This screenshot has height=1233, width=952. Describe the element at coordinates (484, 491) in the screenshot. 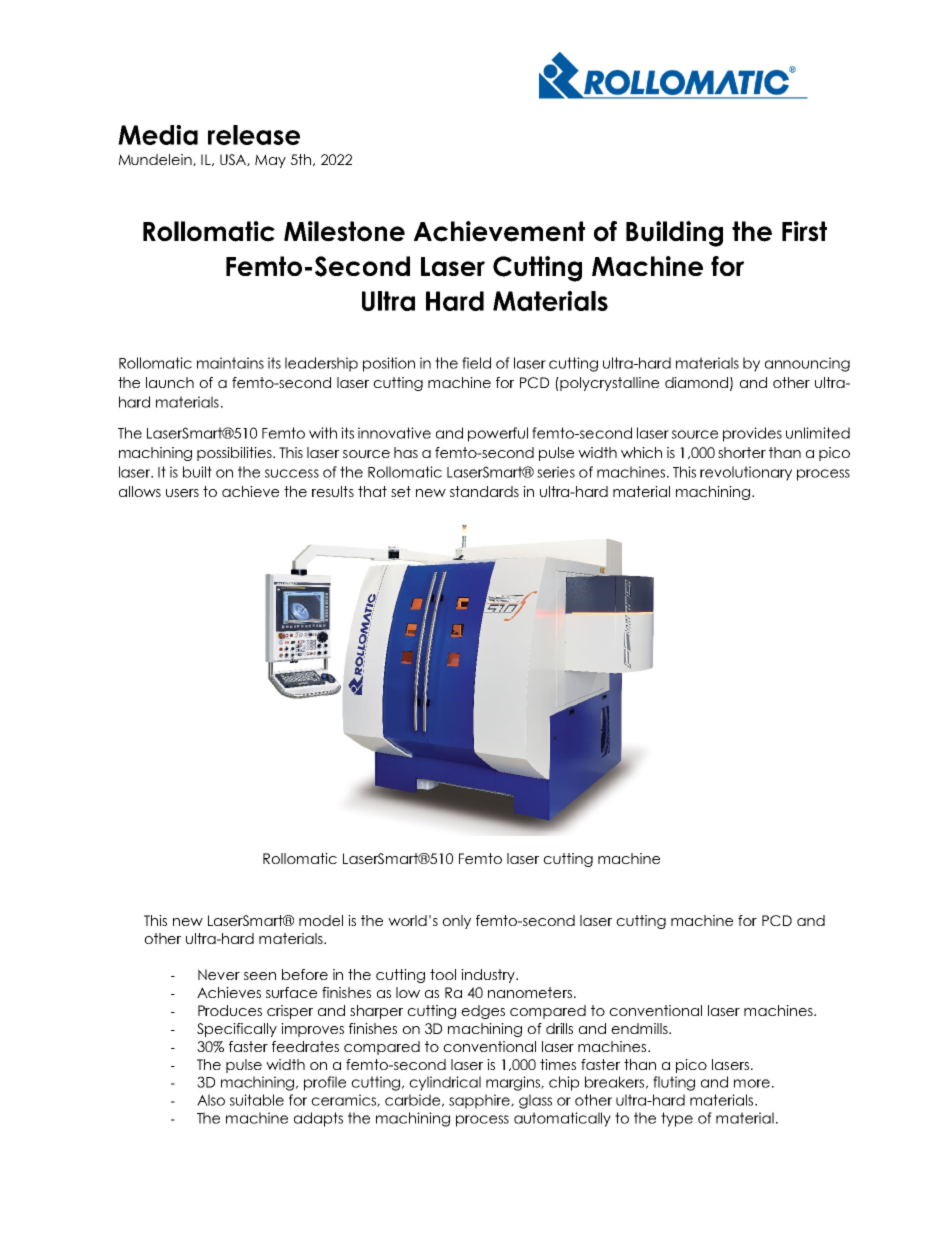

I see `standards` at that location.
